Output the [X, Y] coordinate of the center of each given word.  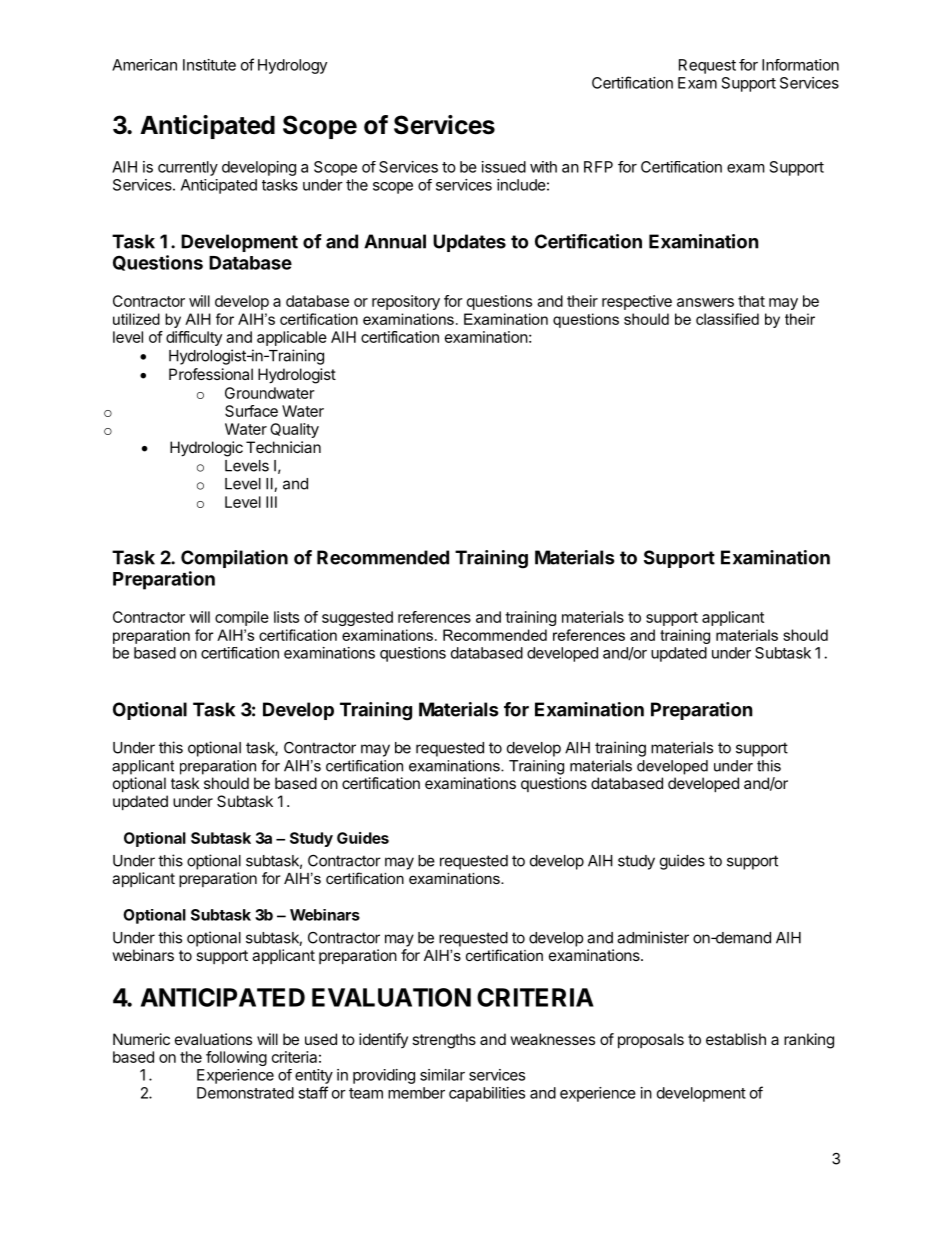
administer [653, 937]
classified [727, 319]
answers [705, 302]
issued [504, 167]
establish [736, 1039]
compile [242, 618]
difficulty [194, 338]
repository [406, 302]
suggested [357, 618]
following [236, 1058]
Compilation [234, 559]
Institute [209, 65]
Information [800, 65]
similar [442, 1075]
